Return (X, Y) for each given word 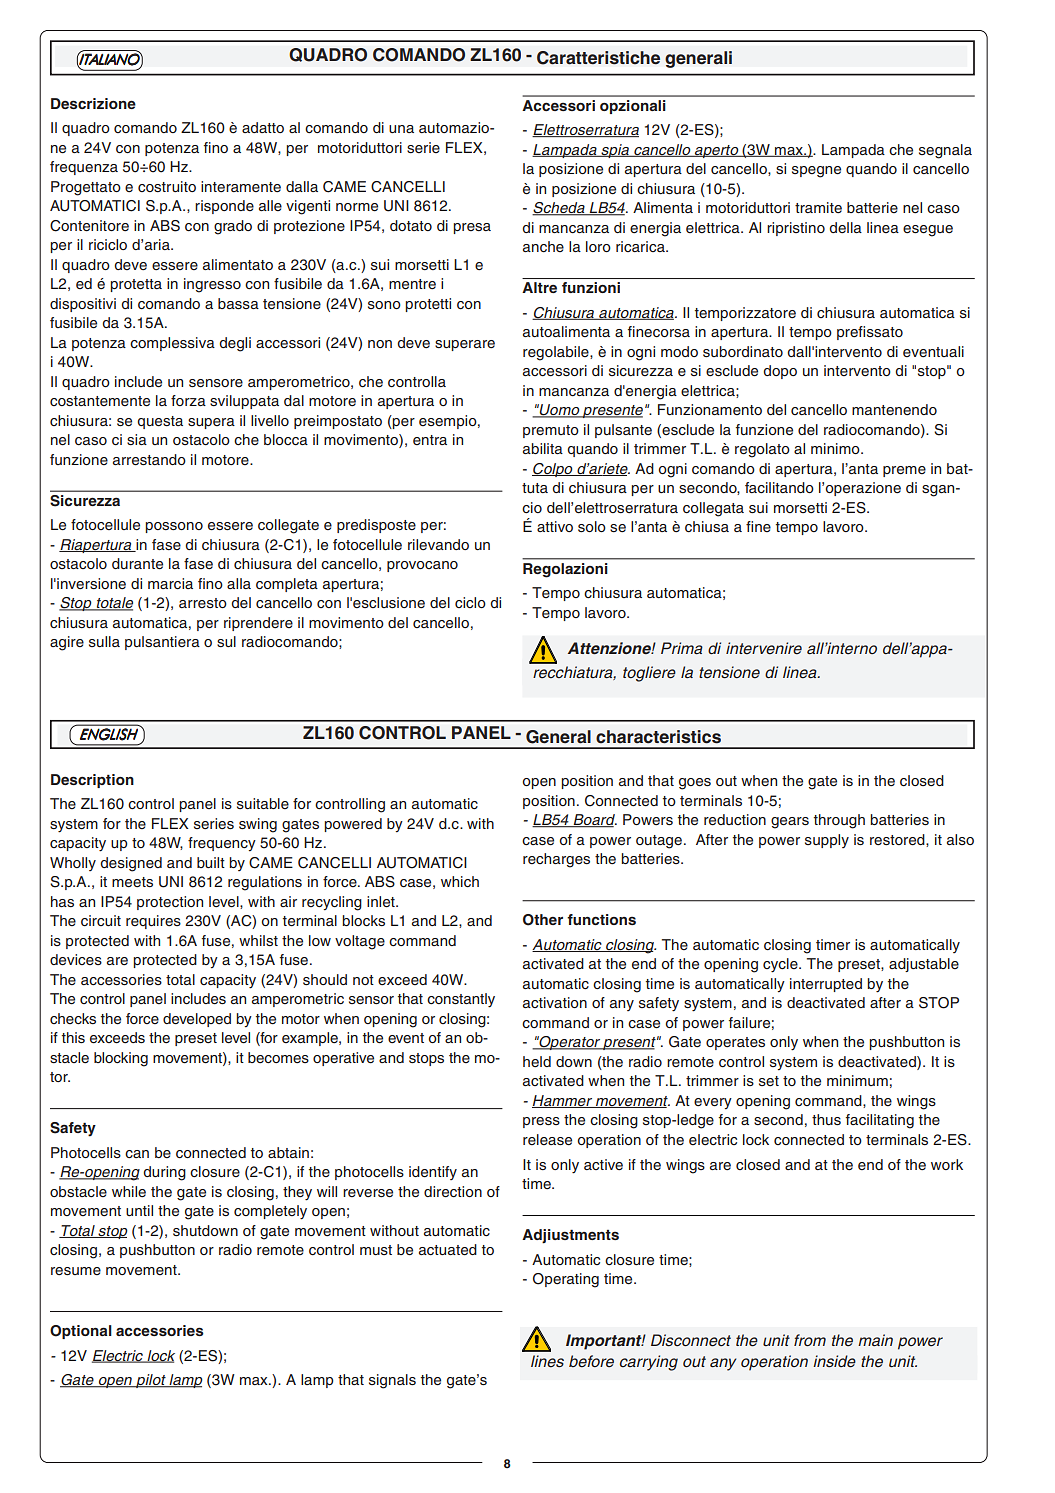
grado (233, 227)
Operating (566, 1280)
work (947, 1164)
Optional (81, 1332)
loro (598, 246)
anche (543, 246)
